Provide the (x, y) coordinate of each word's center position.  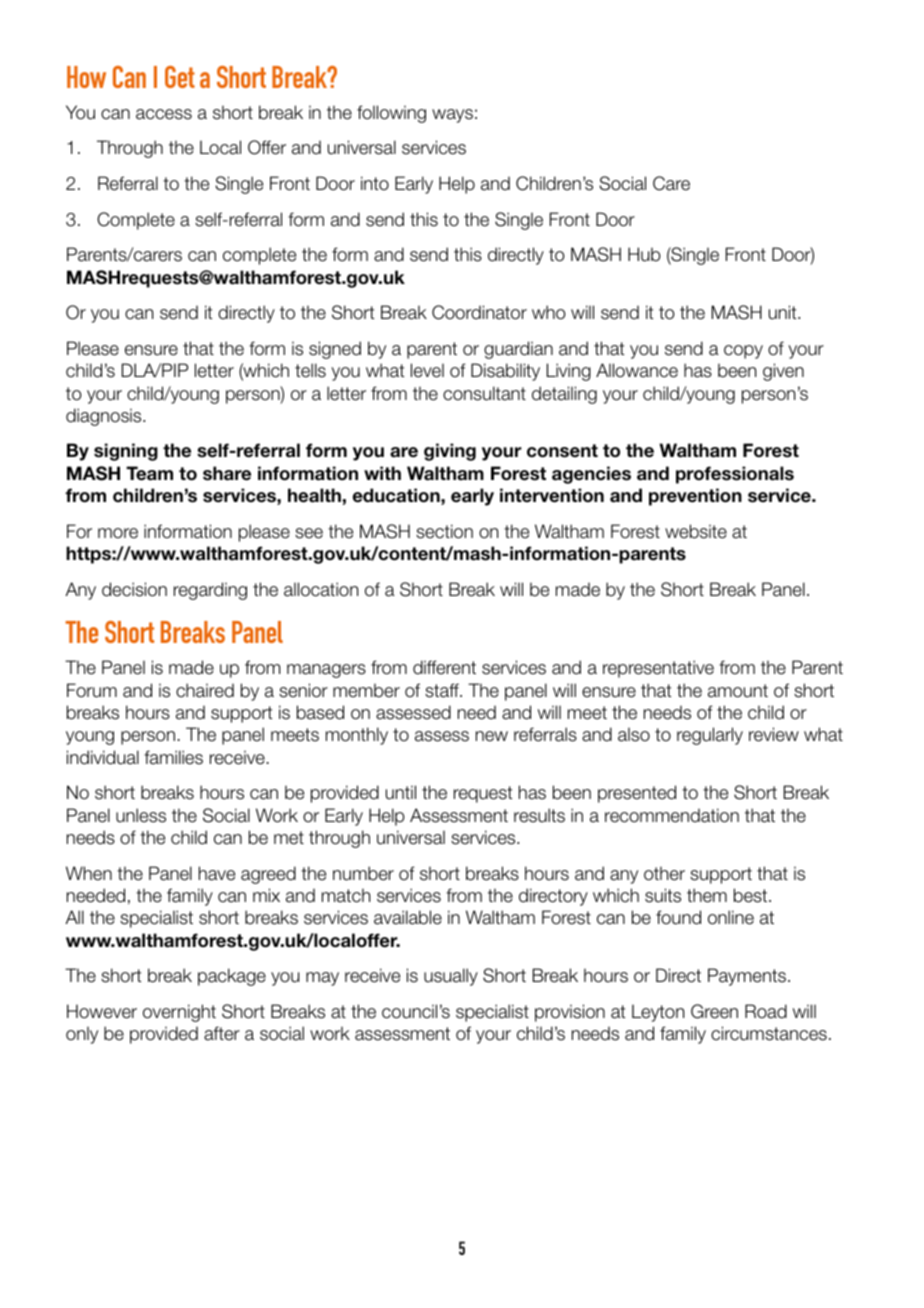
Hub (644, 254)
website (696, 531)
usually (451, 977)
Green (714, 1011)
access (164, 114)
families (173, 757)
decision (134, 589)
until (401, 792)
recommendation (672, 815)
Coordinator (479, 312)
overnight (179, 1013)
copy (743, 352)
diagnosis (105, 417)
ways (452, 116)
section (444, 531)
